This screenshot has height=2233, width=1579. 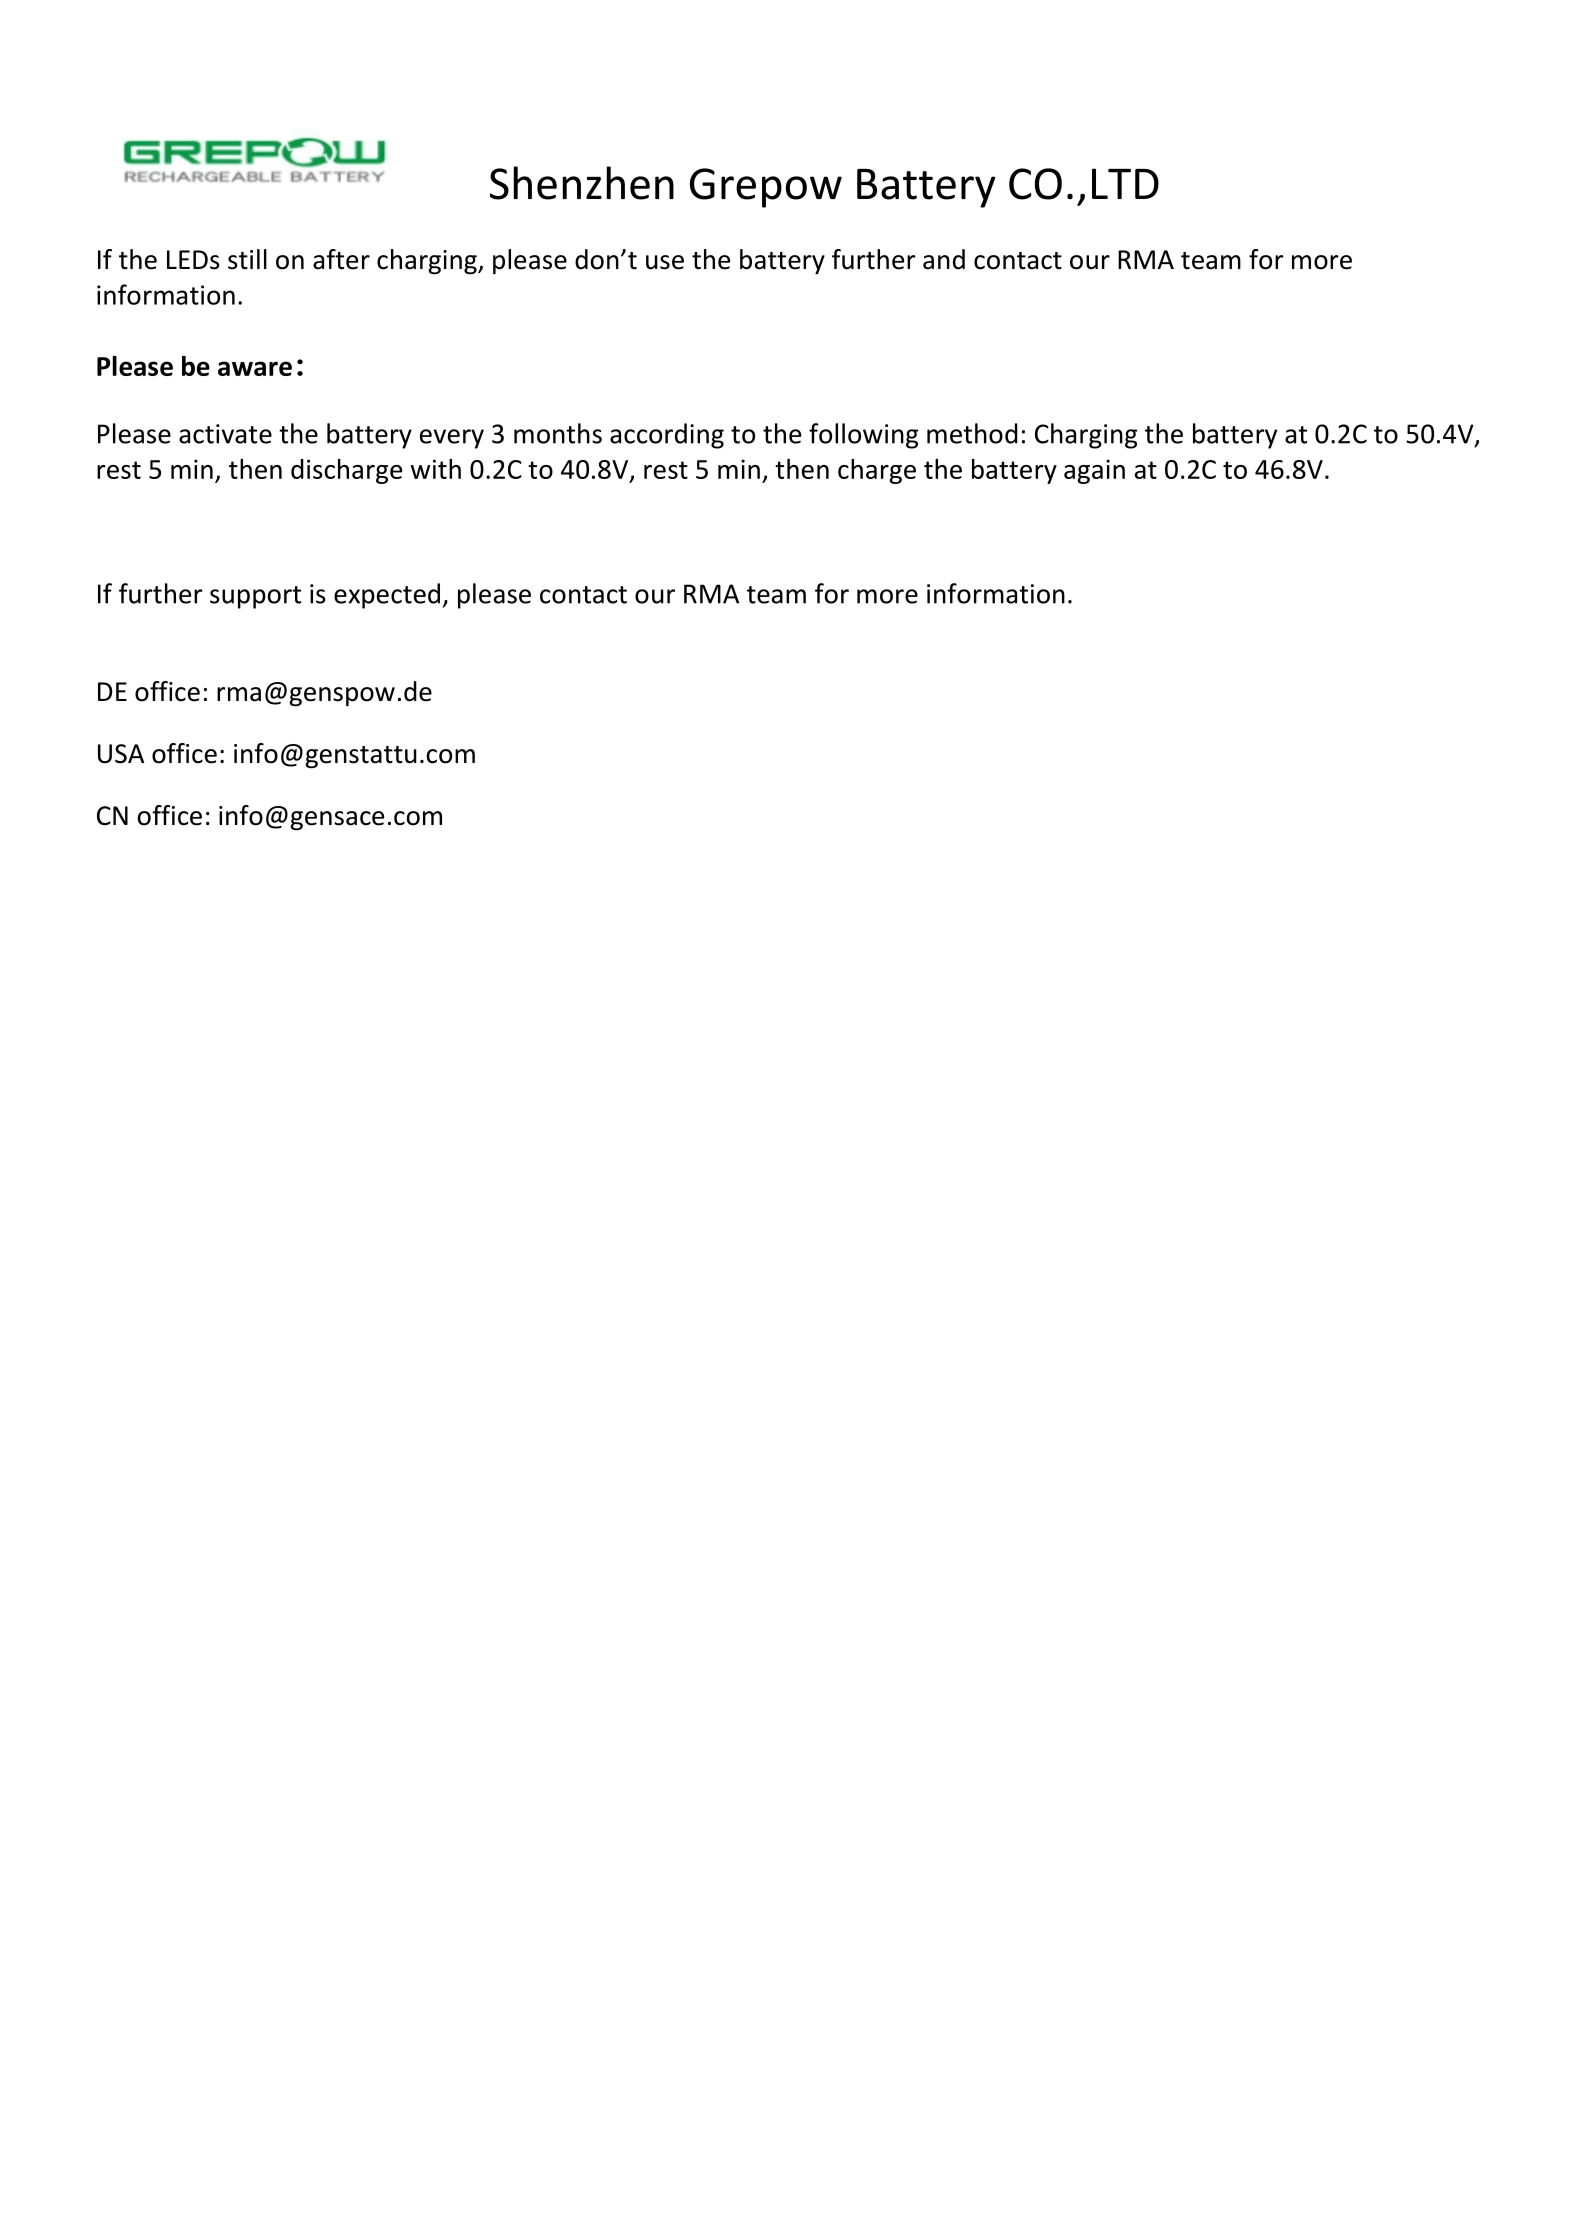 I want to click on Shenzhen, so click(x=582, y=183).
